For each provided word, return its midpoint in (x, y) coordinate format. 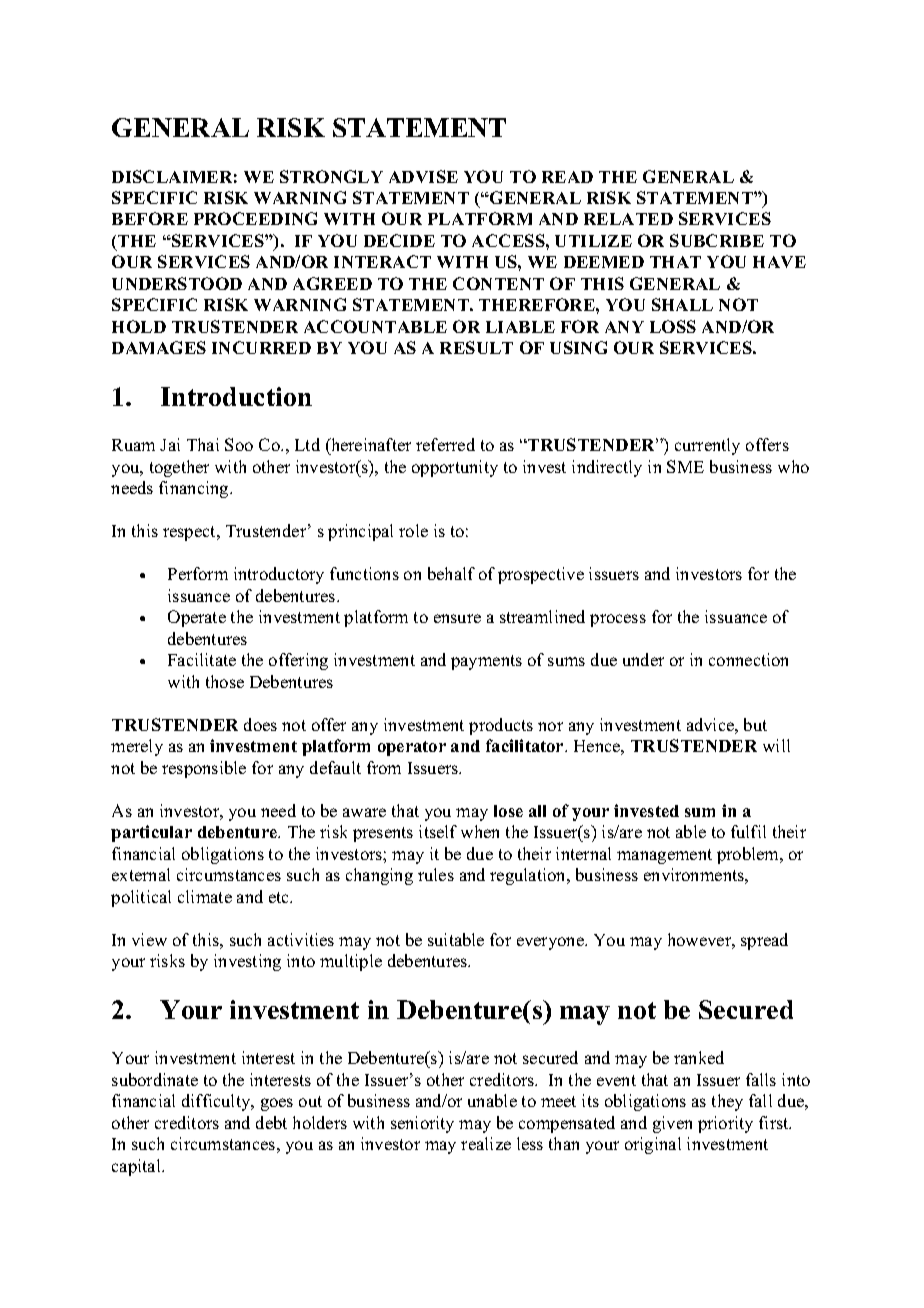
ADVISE (423, 176)
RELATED (628, 219)
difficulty (217, 1102)
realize (486, 1143)
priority (725, 1124)
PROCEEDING (255, 218)
